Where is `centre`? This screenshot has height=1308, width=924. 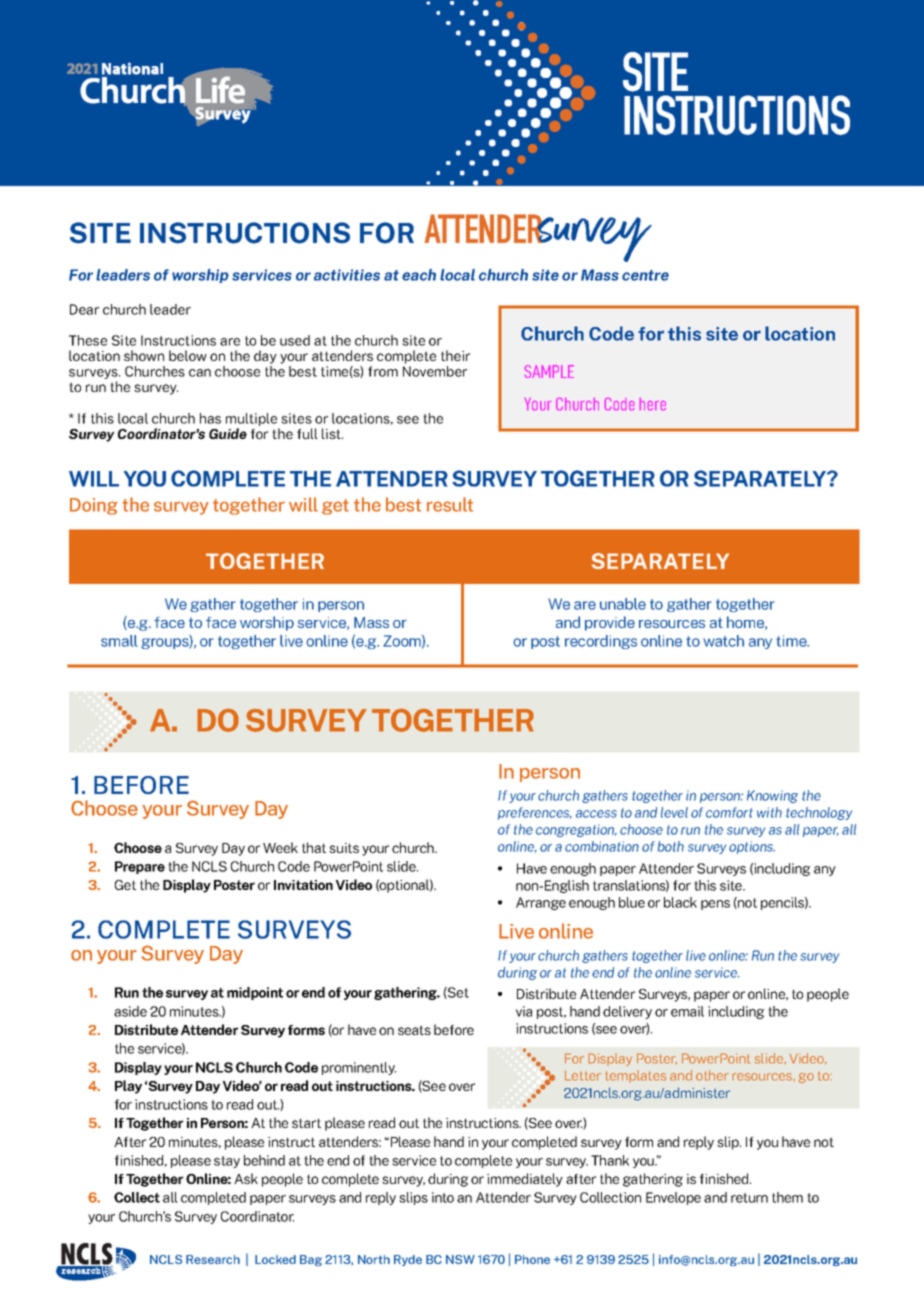
centre is located at coordinates (645, 275).
